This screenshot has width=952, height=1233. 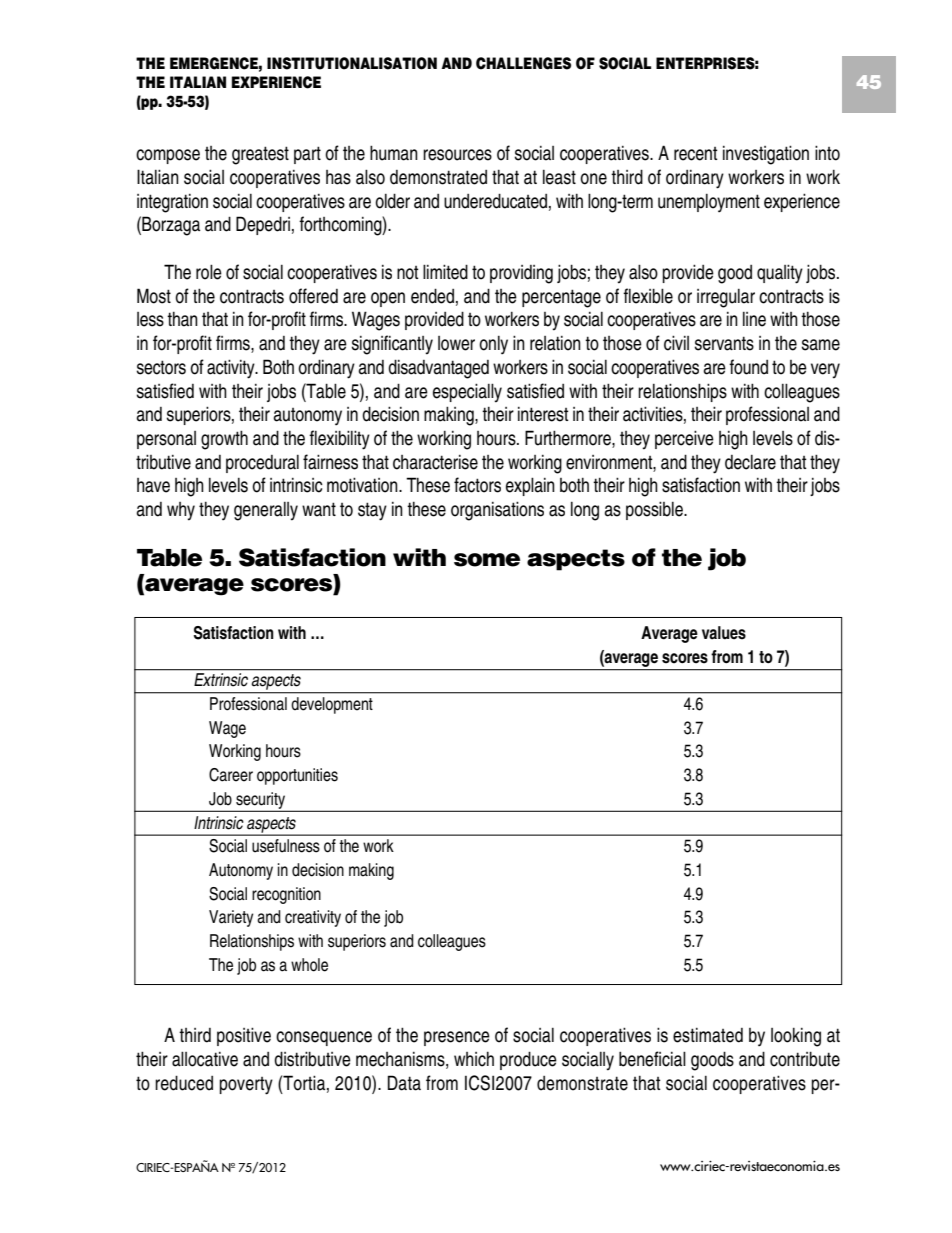 What do you see at coordinates (205, 1059) in the screenshot?
I see `allocative` at bounding box center [205, 1059].
